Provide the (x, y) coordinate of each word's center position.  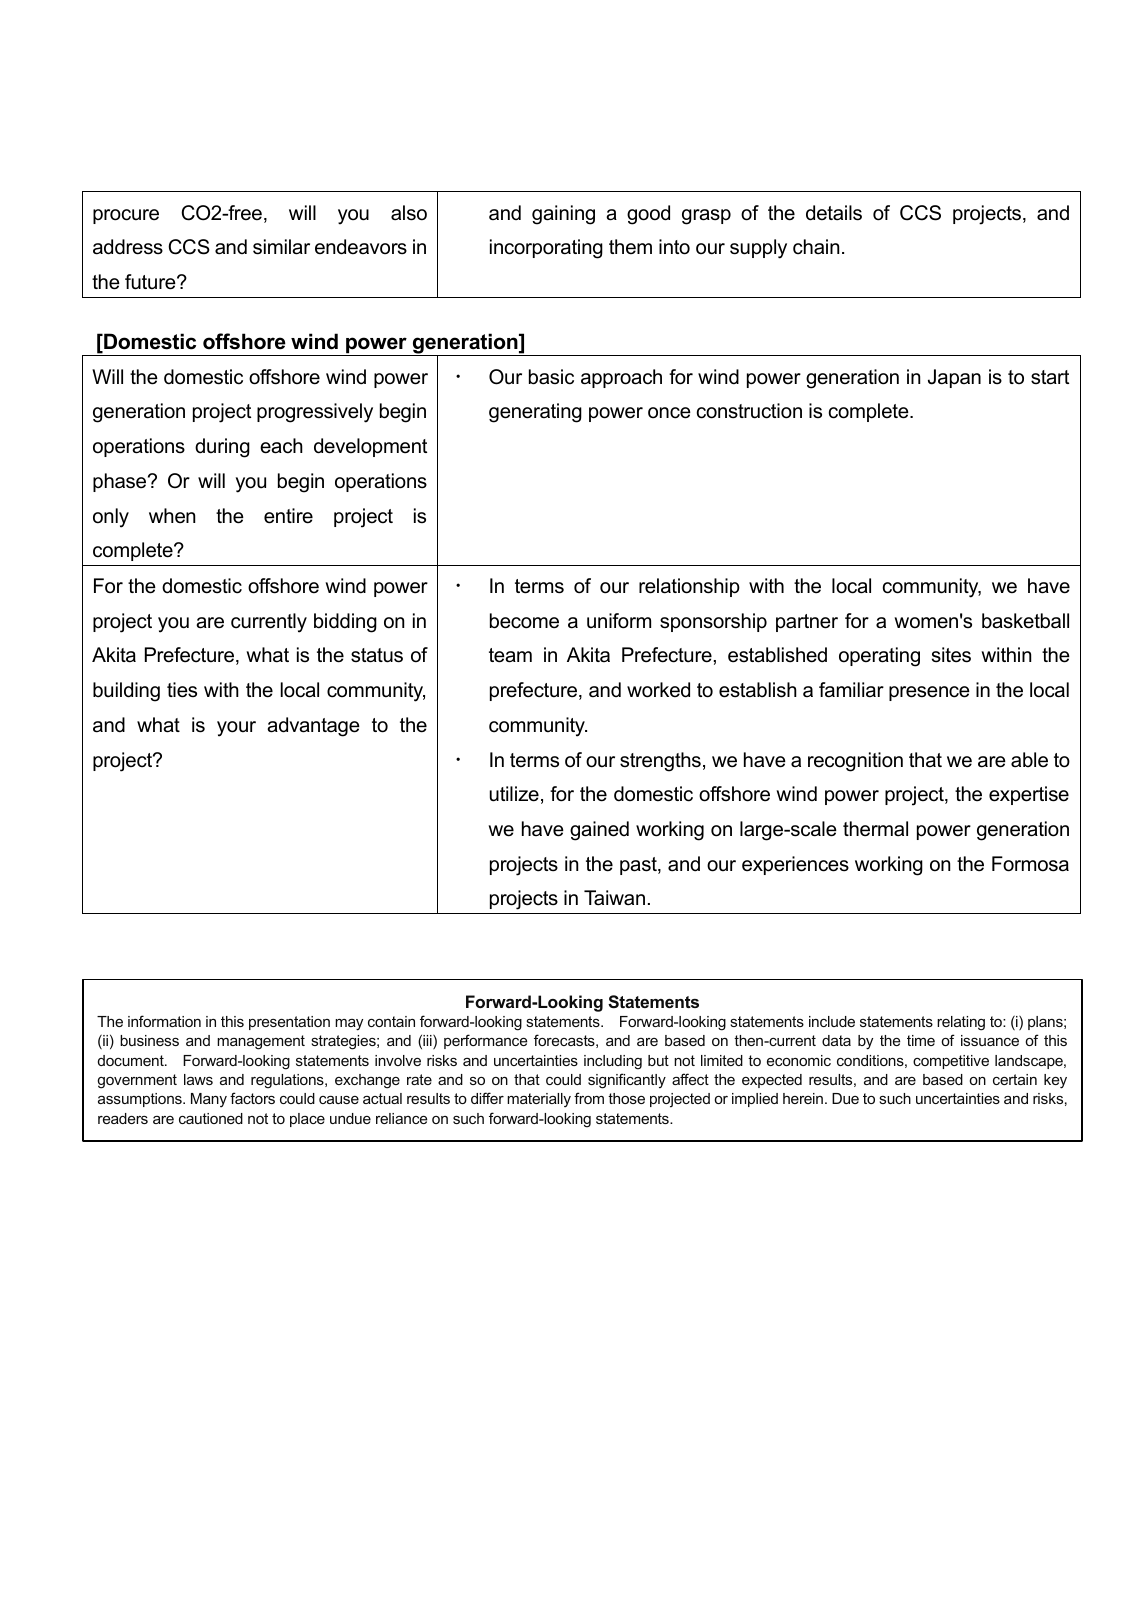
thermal (875, 829)
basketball (1025, 621)
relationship (689, 587)
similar (281, 247)
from (589, 1098)
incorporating (546, 249)
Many (209, 1100)
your (236, 729)
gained (599, 831)
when (172, 516)
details (834, 213)
